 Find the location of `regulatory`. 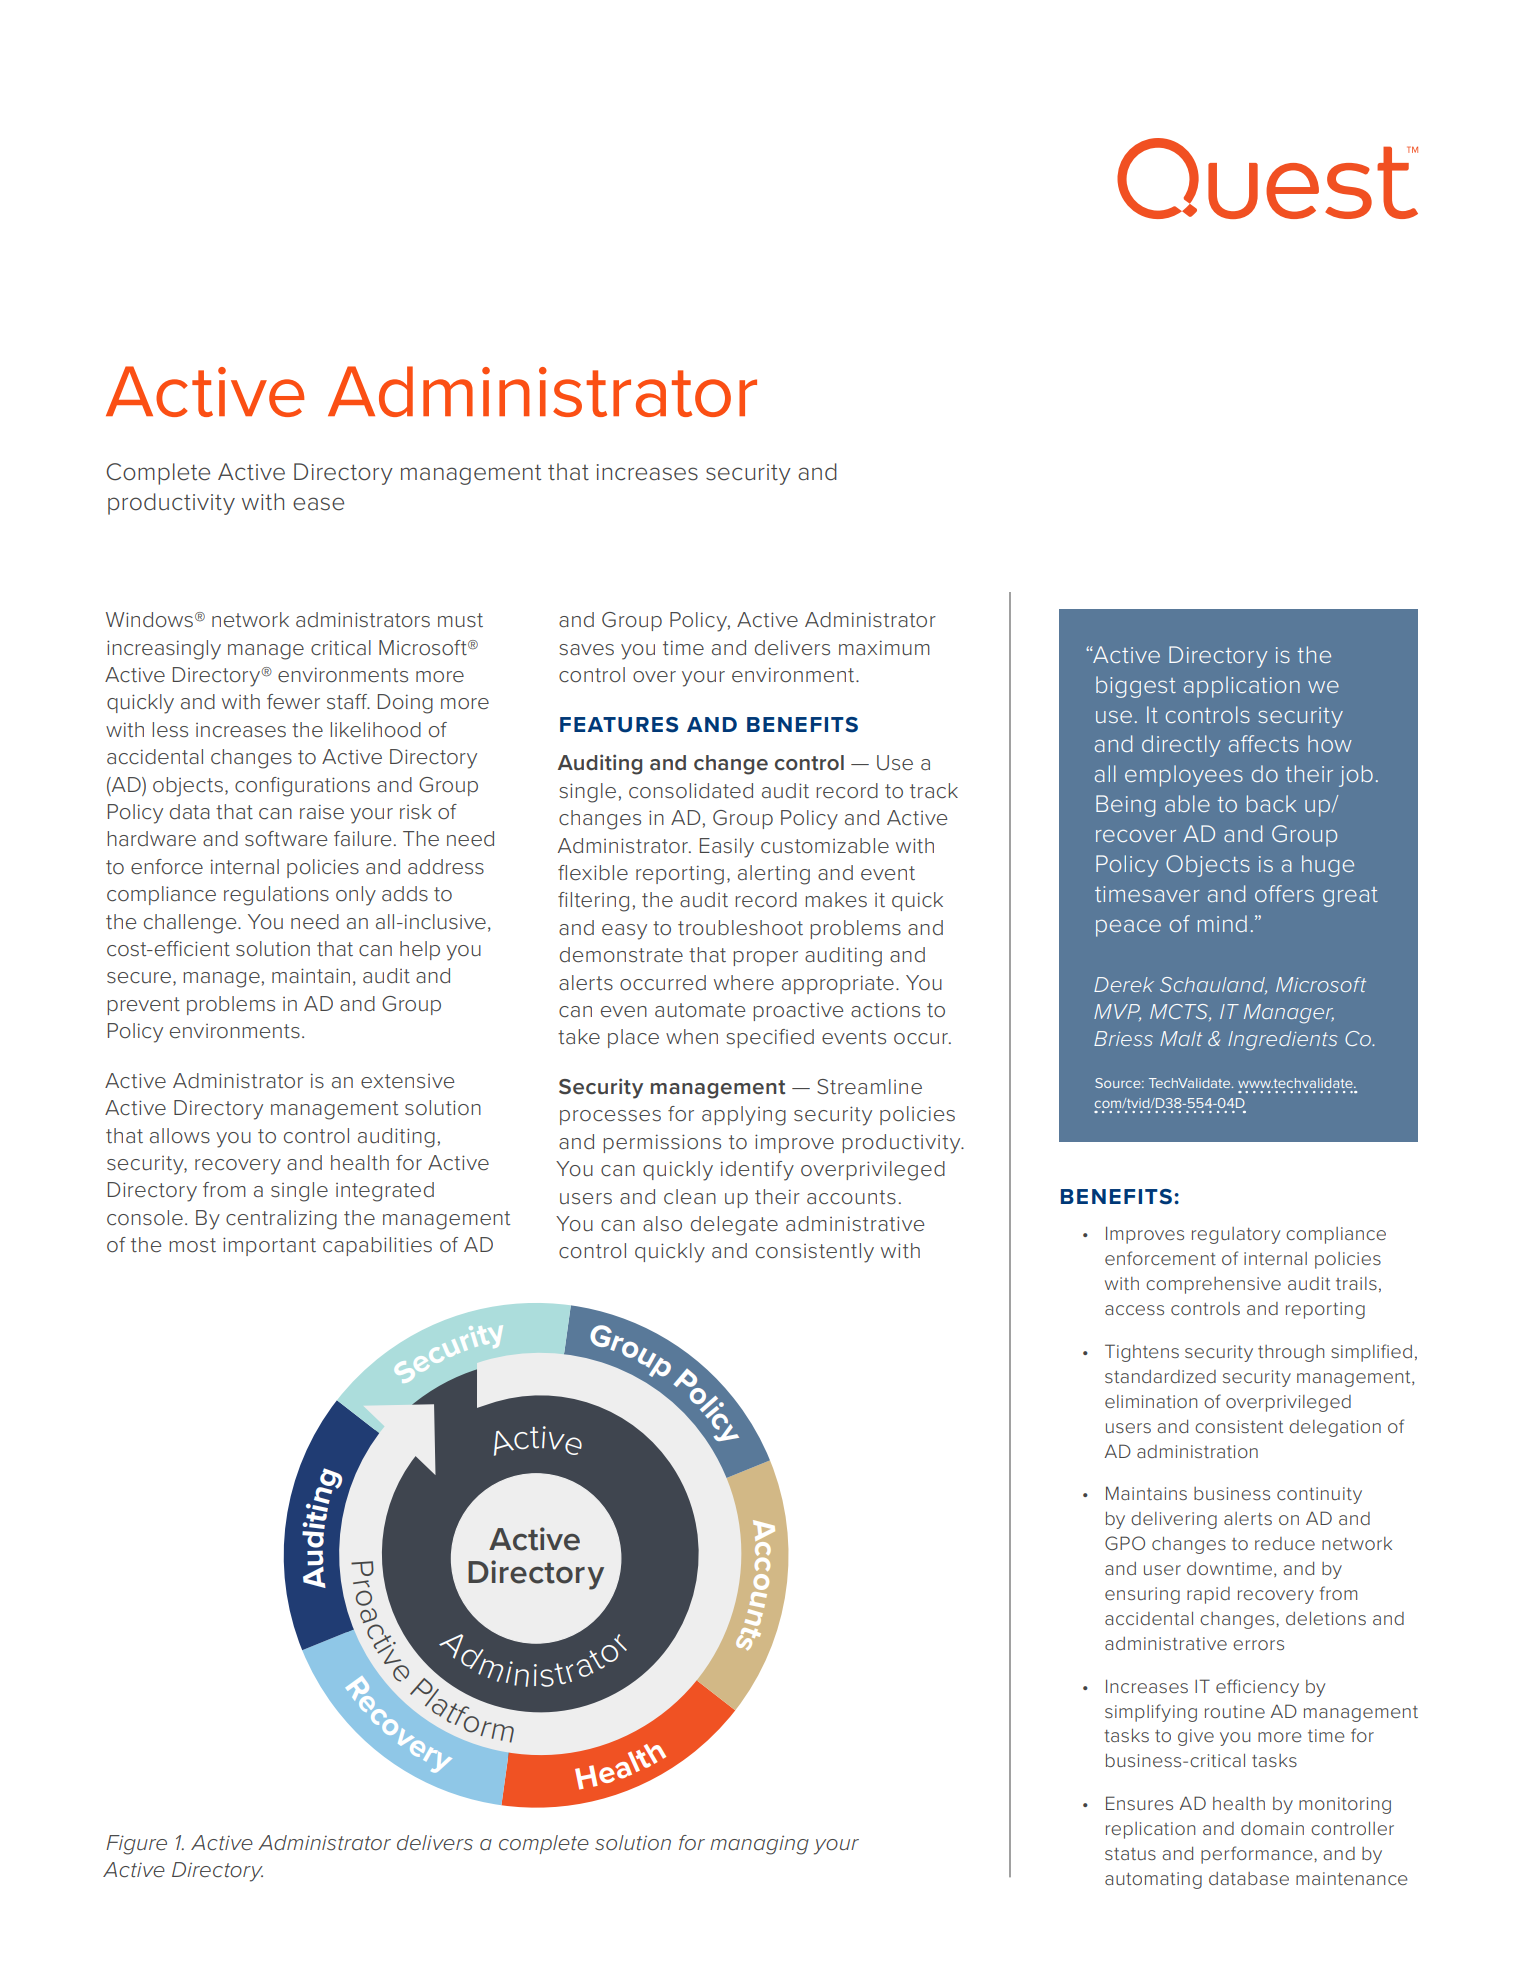

regulatory is located at coordinates (1236, 1235).
